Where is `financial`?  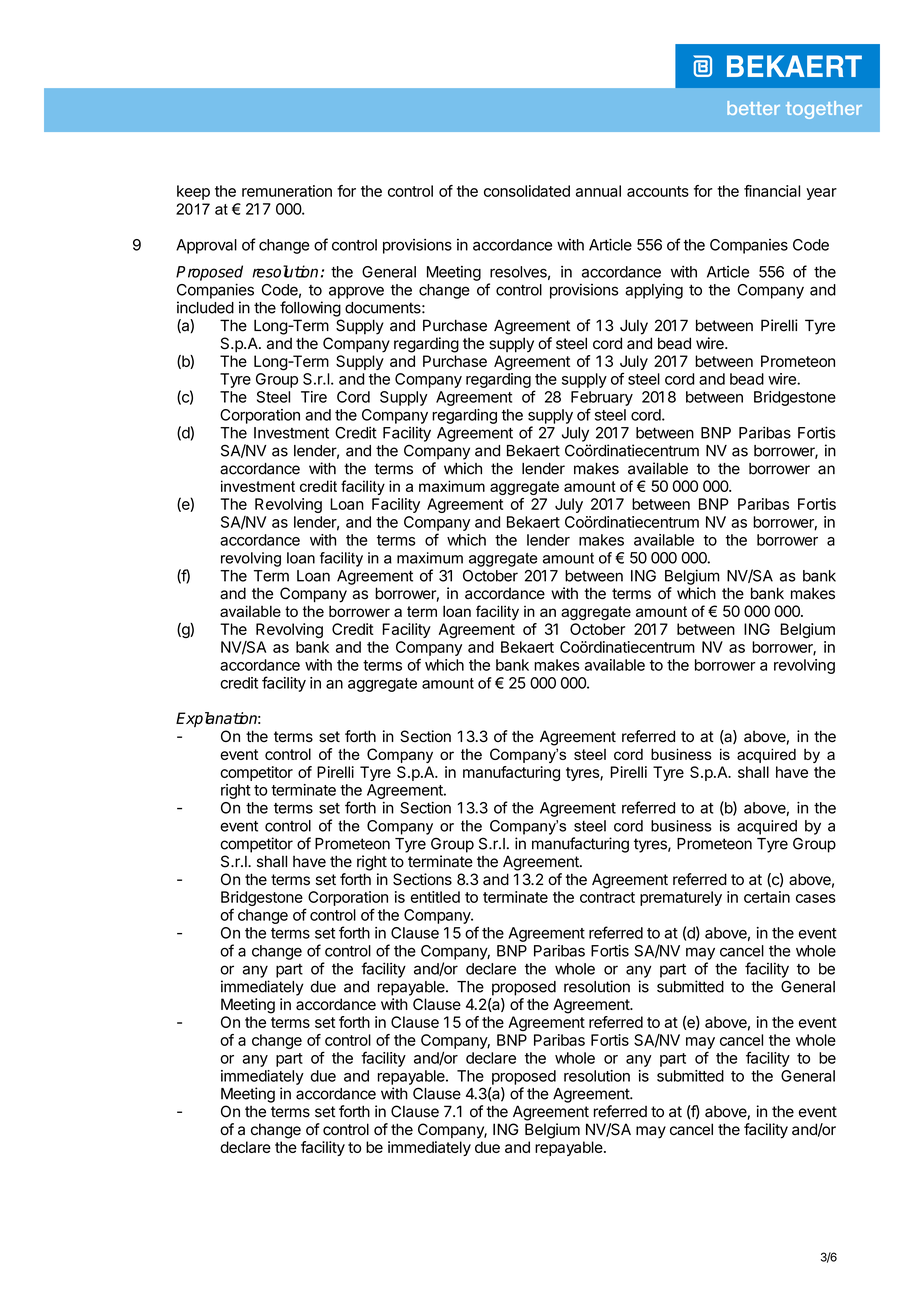
financial is located at coordinates (772, 191).
